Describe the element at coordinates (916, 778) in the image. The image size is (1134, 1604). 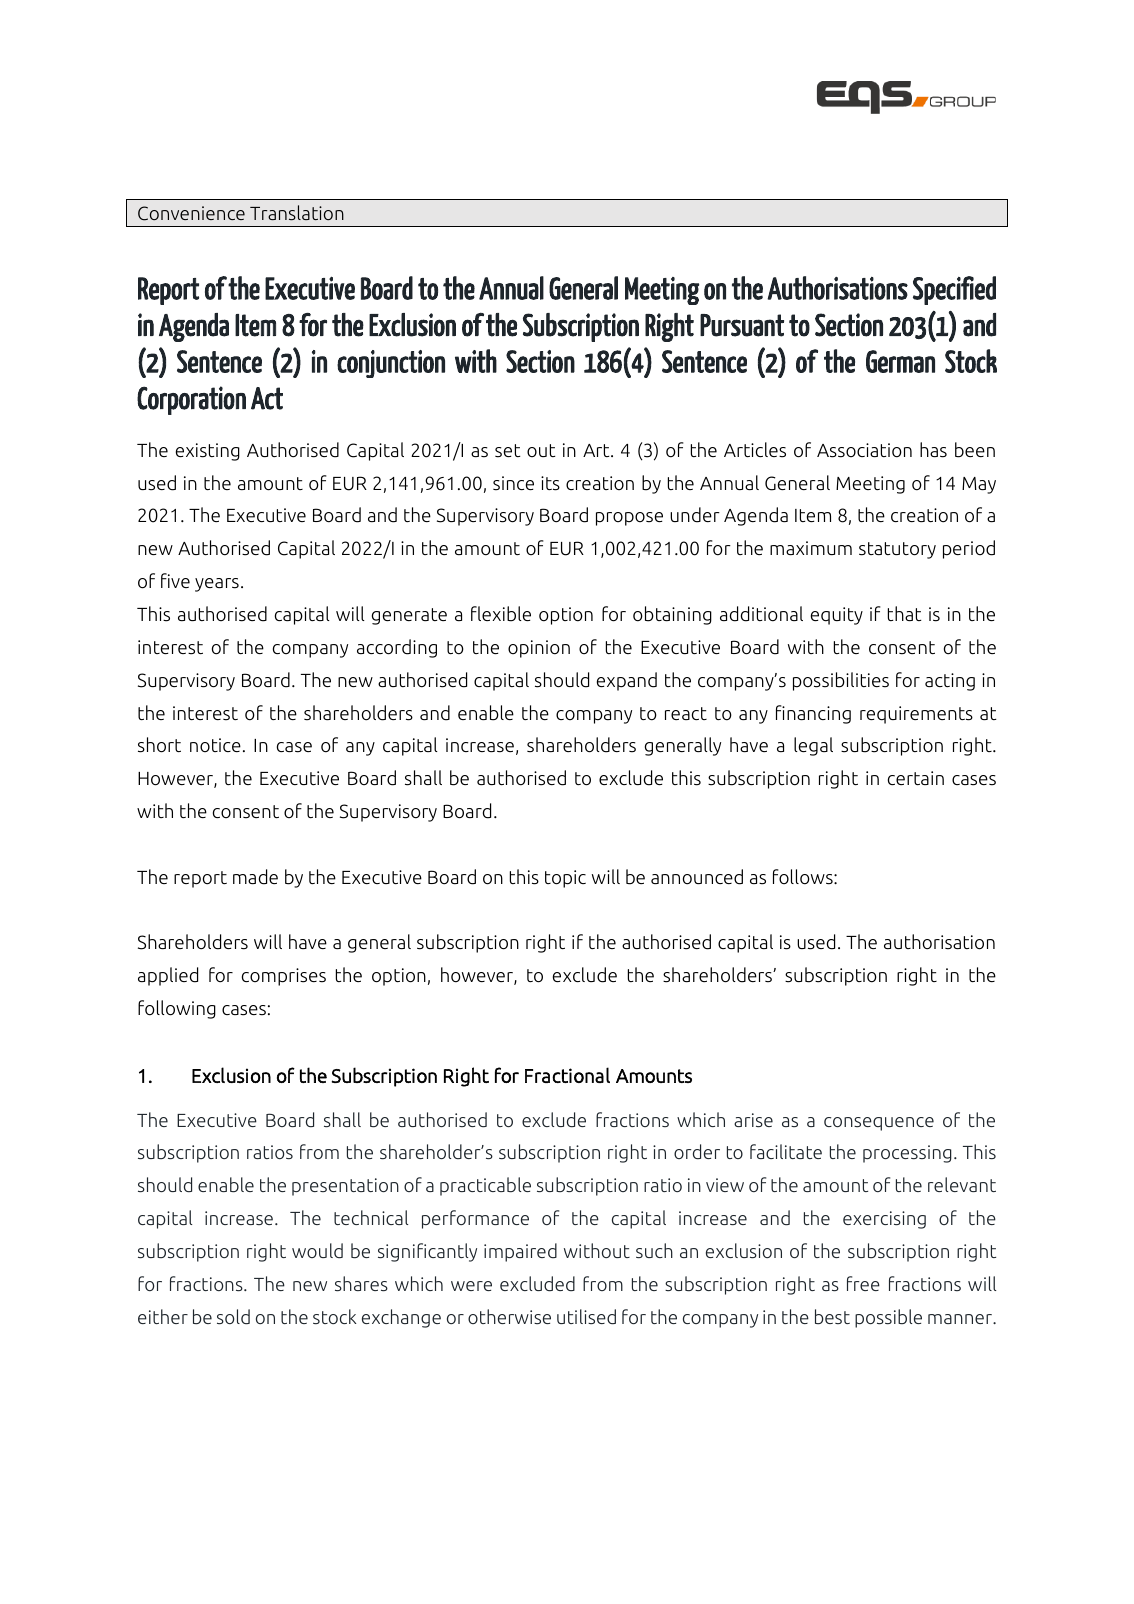
I see `certain` at that location.
